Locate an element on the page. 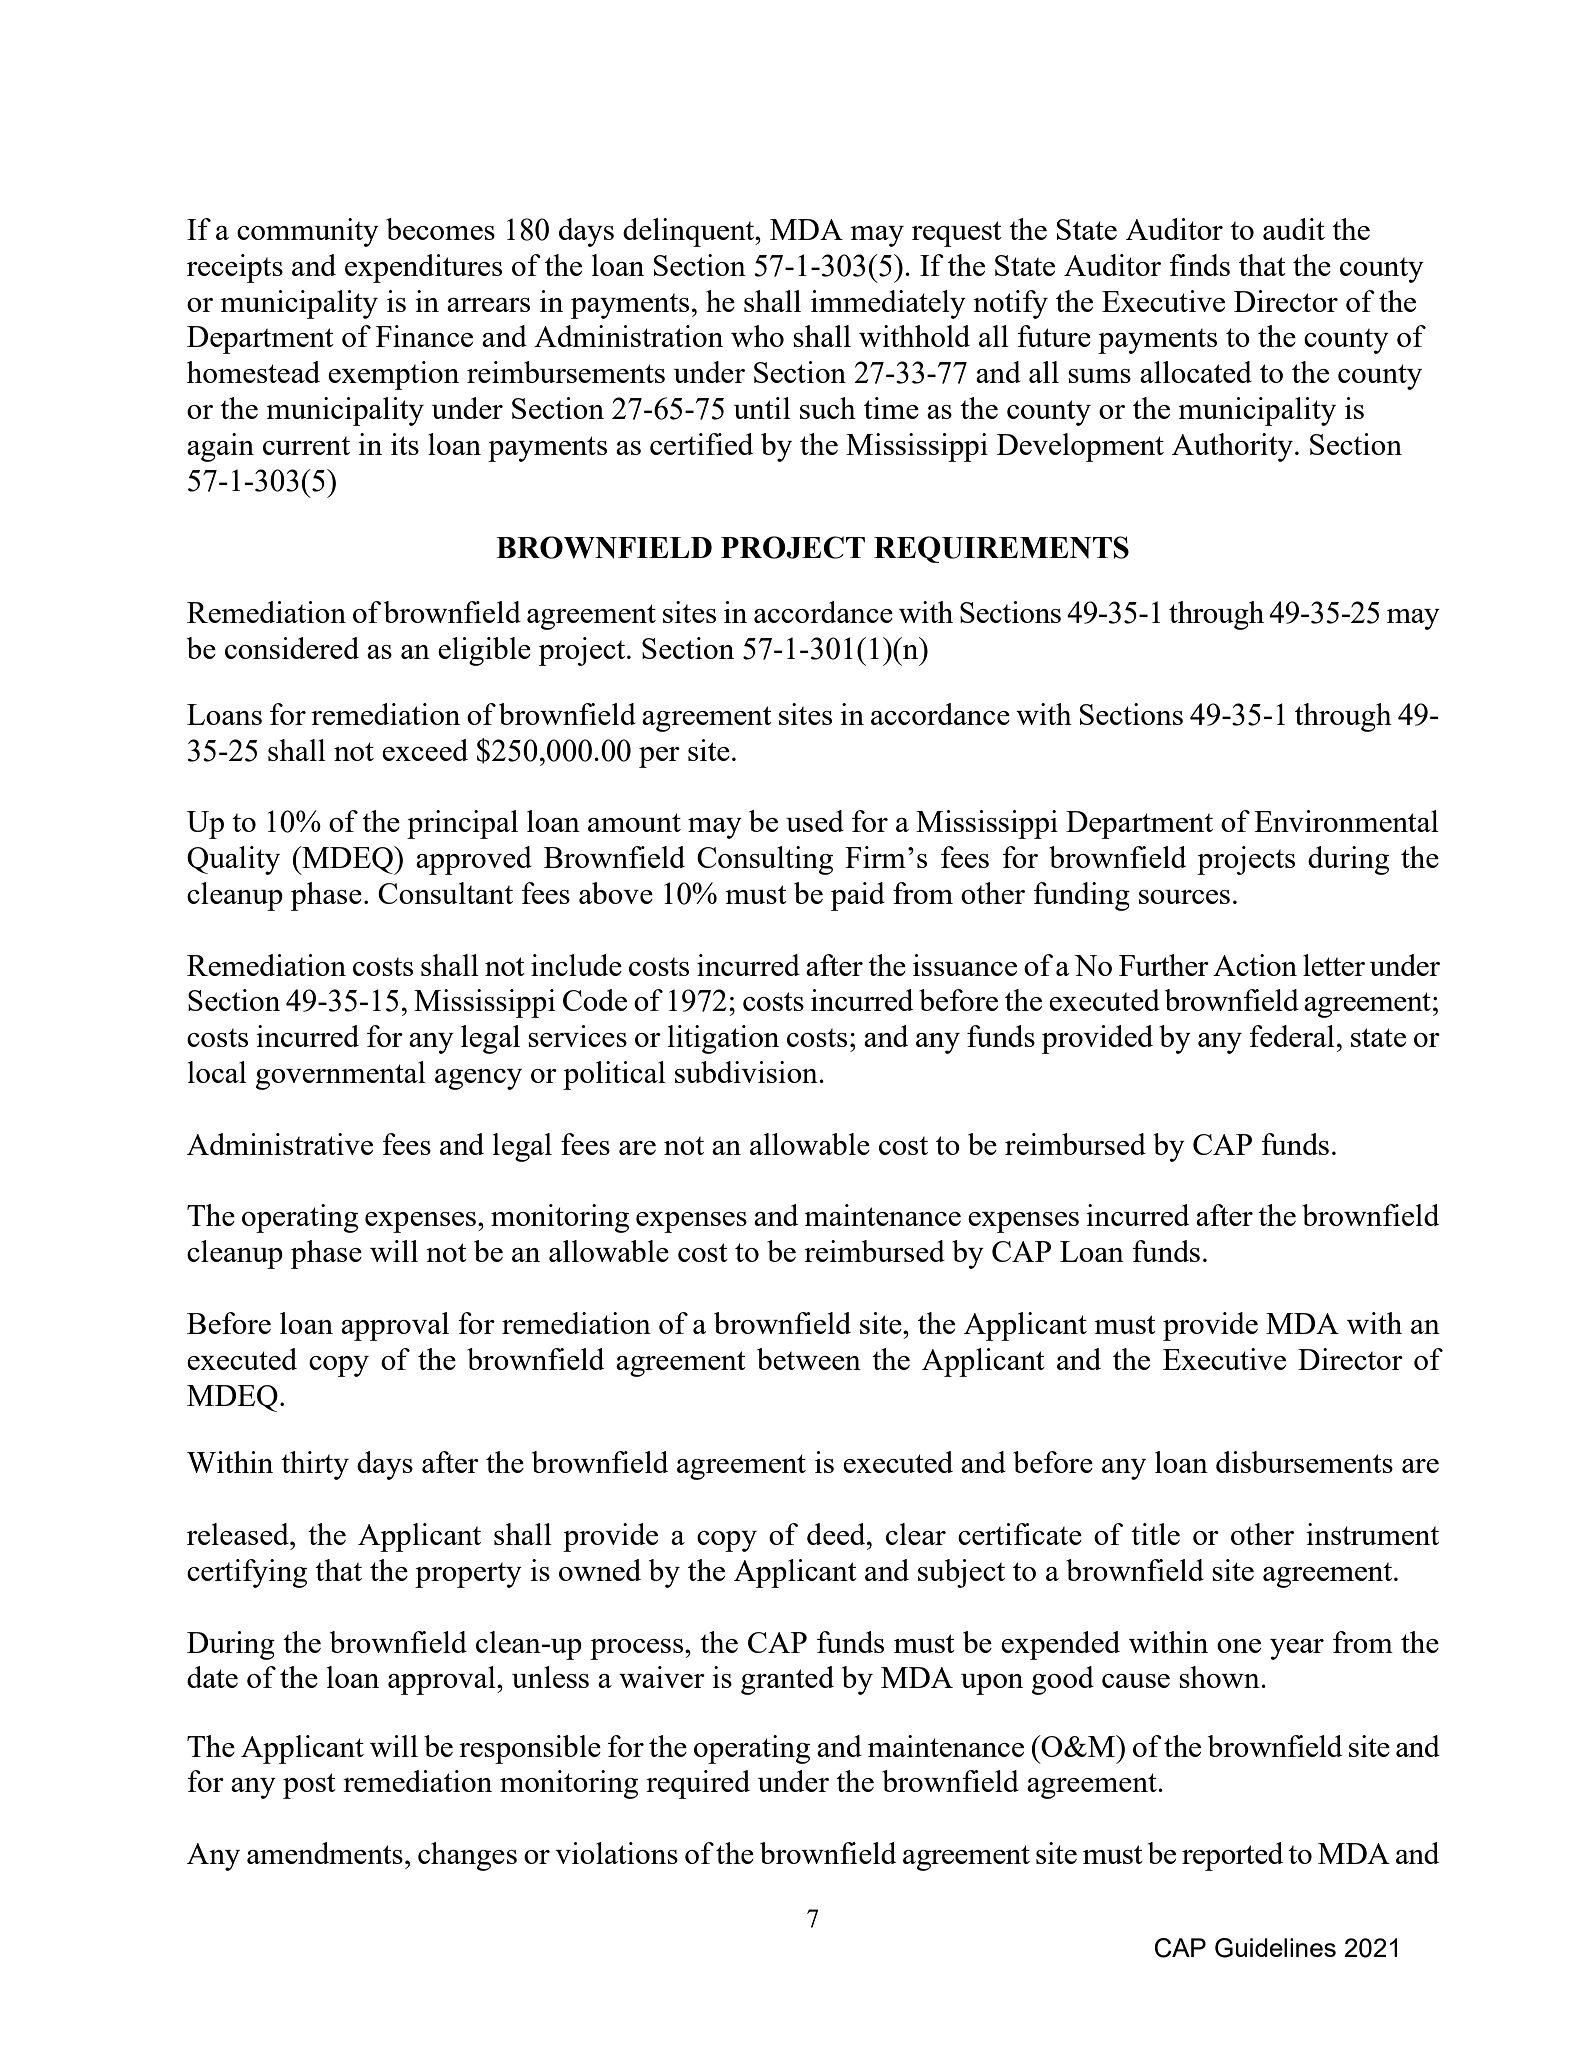 This page has height=2056, width=1589. required is located at coordinates (698, 1784).
